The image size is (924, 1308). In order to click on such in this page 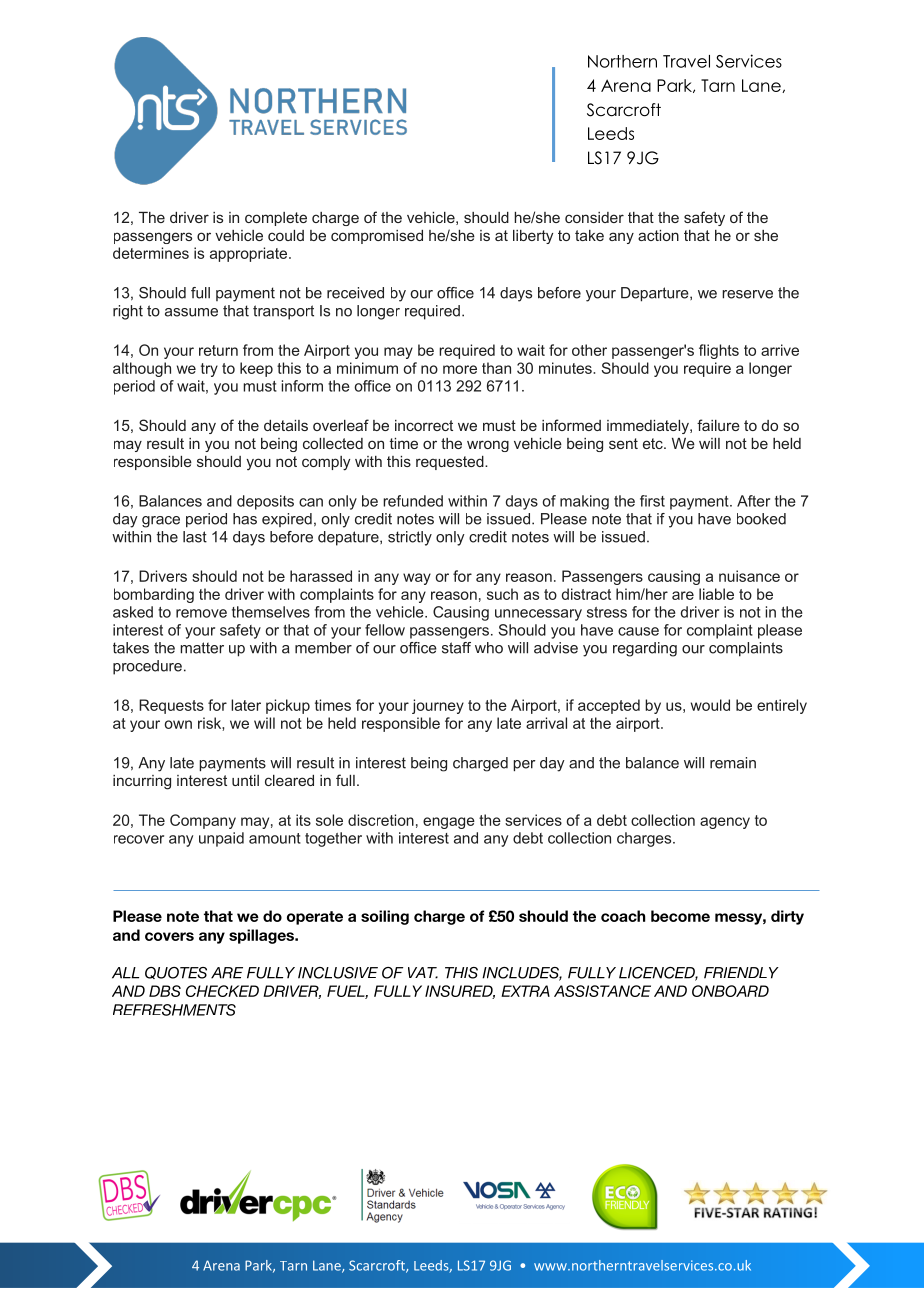, I will do `click(502, 594)`.
